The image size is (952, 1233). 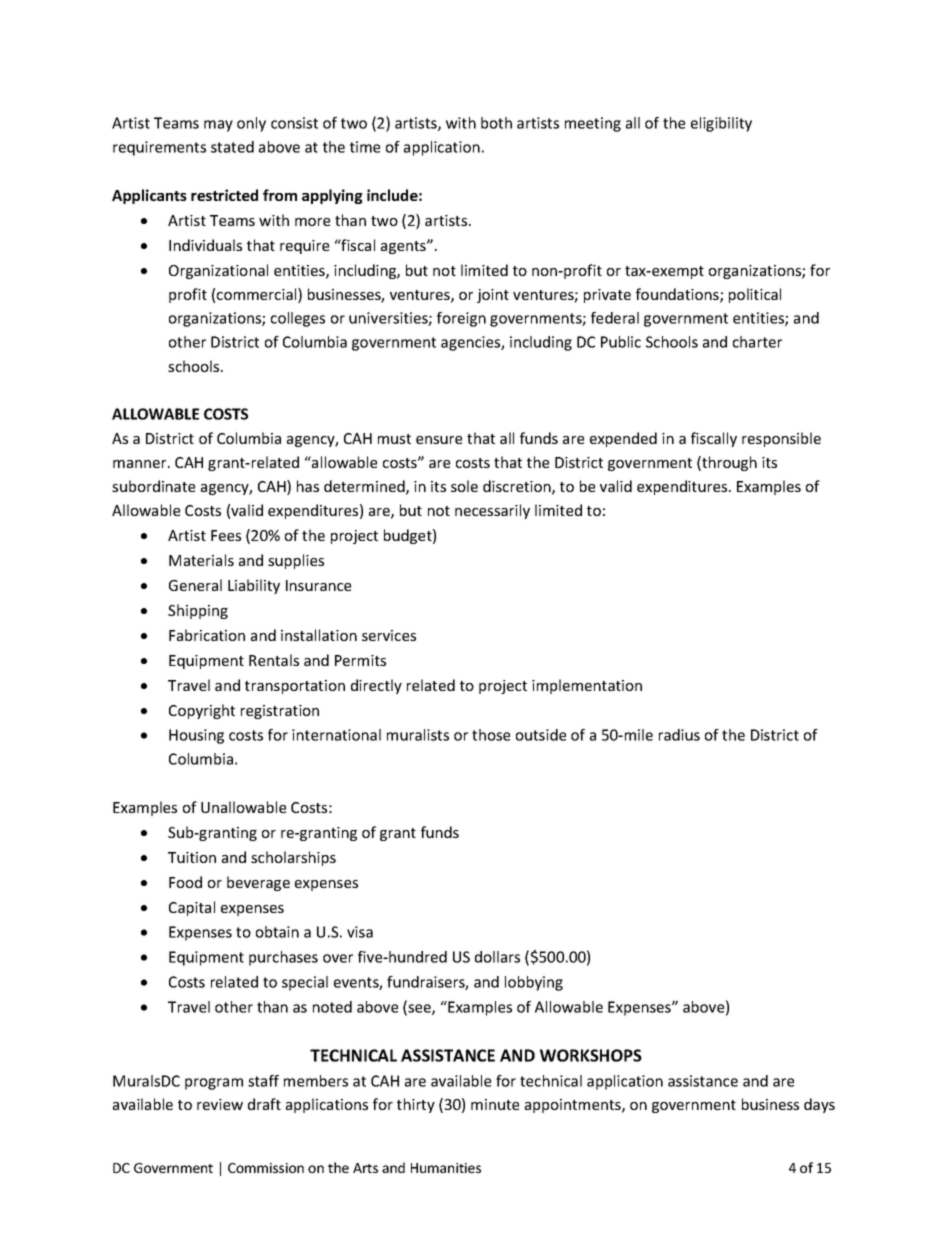 What do you see at coordinates (491, 735) in the image?
I see `those` at bounding box center [491, 735].
